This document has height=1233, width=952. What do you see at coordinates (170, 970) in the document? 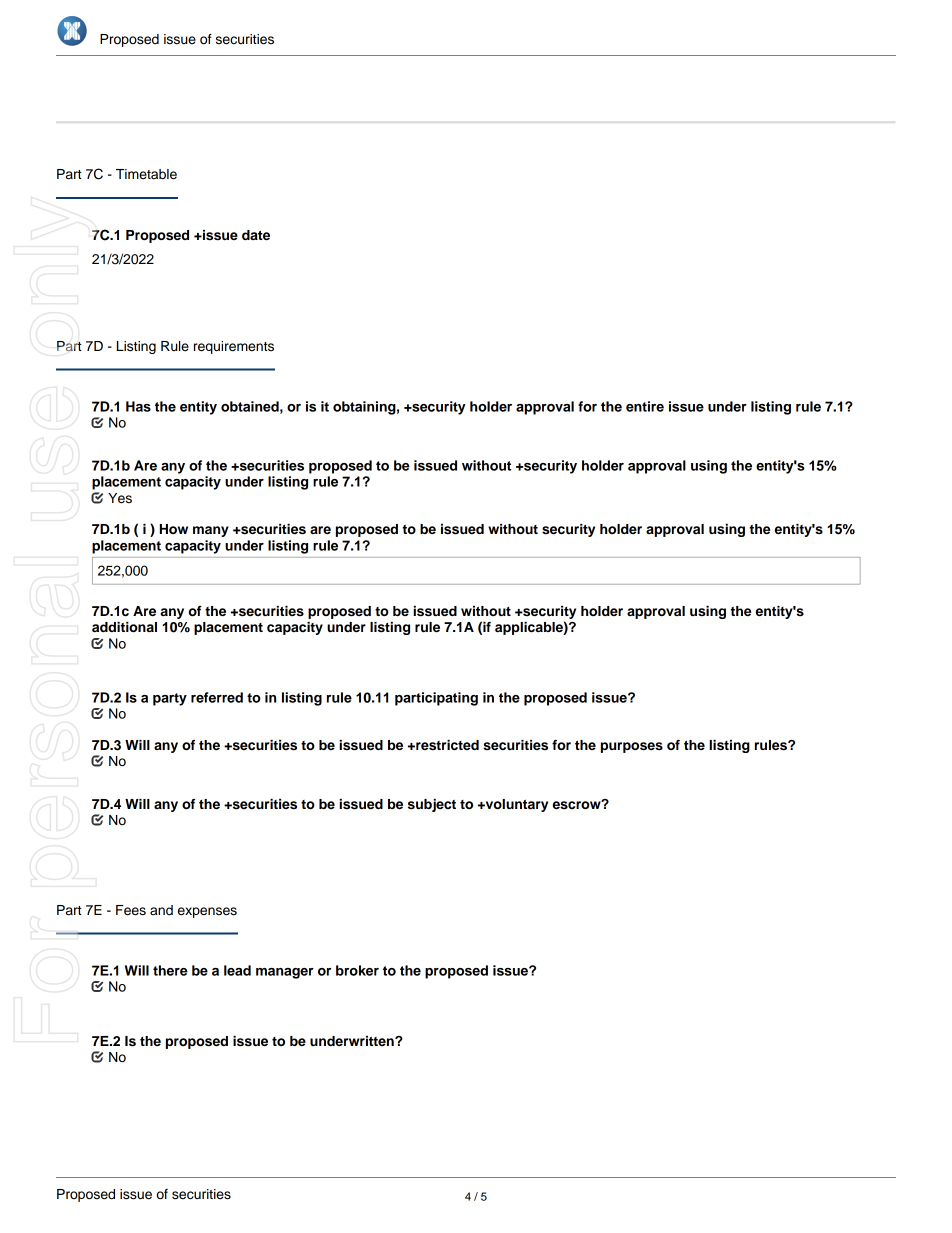
I see `there` at bounding box center [170, 970].
